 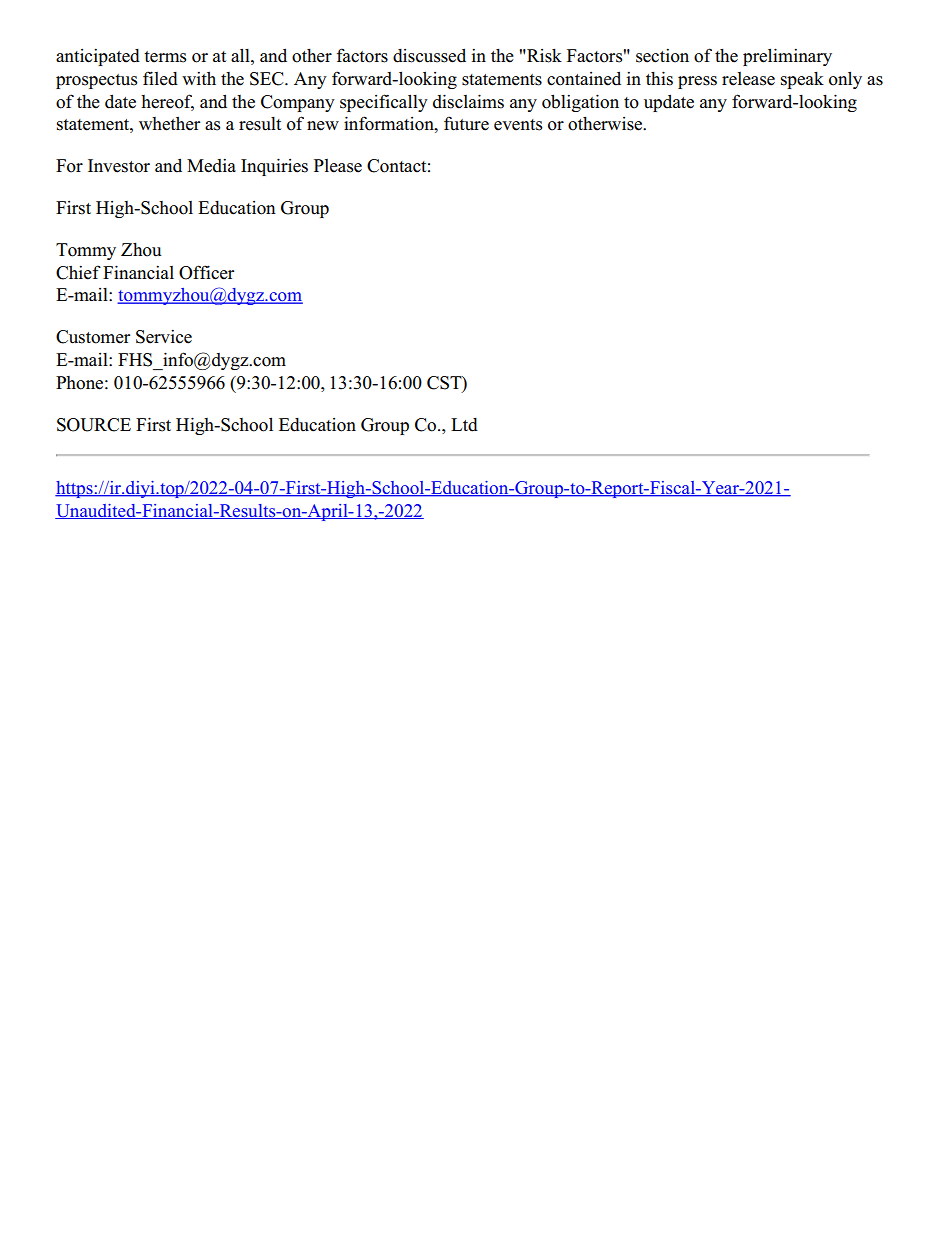 I want to click on release, so click(x=748, y=79).
